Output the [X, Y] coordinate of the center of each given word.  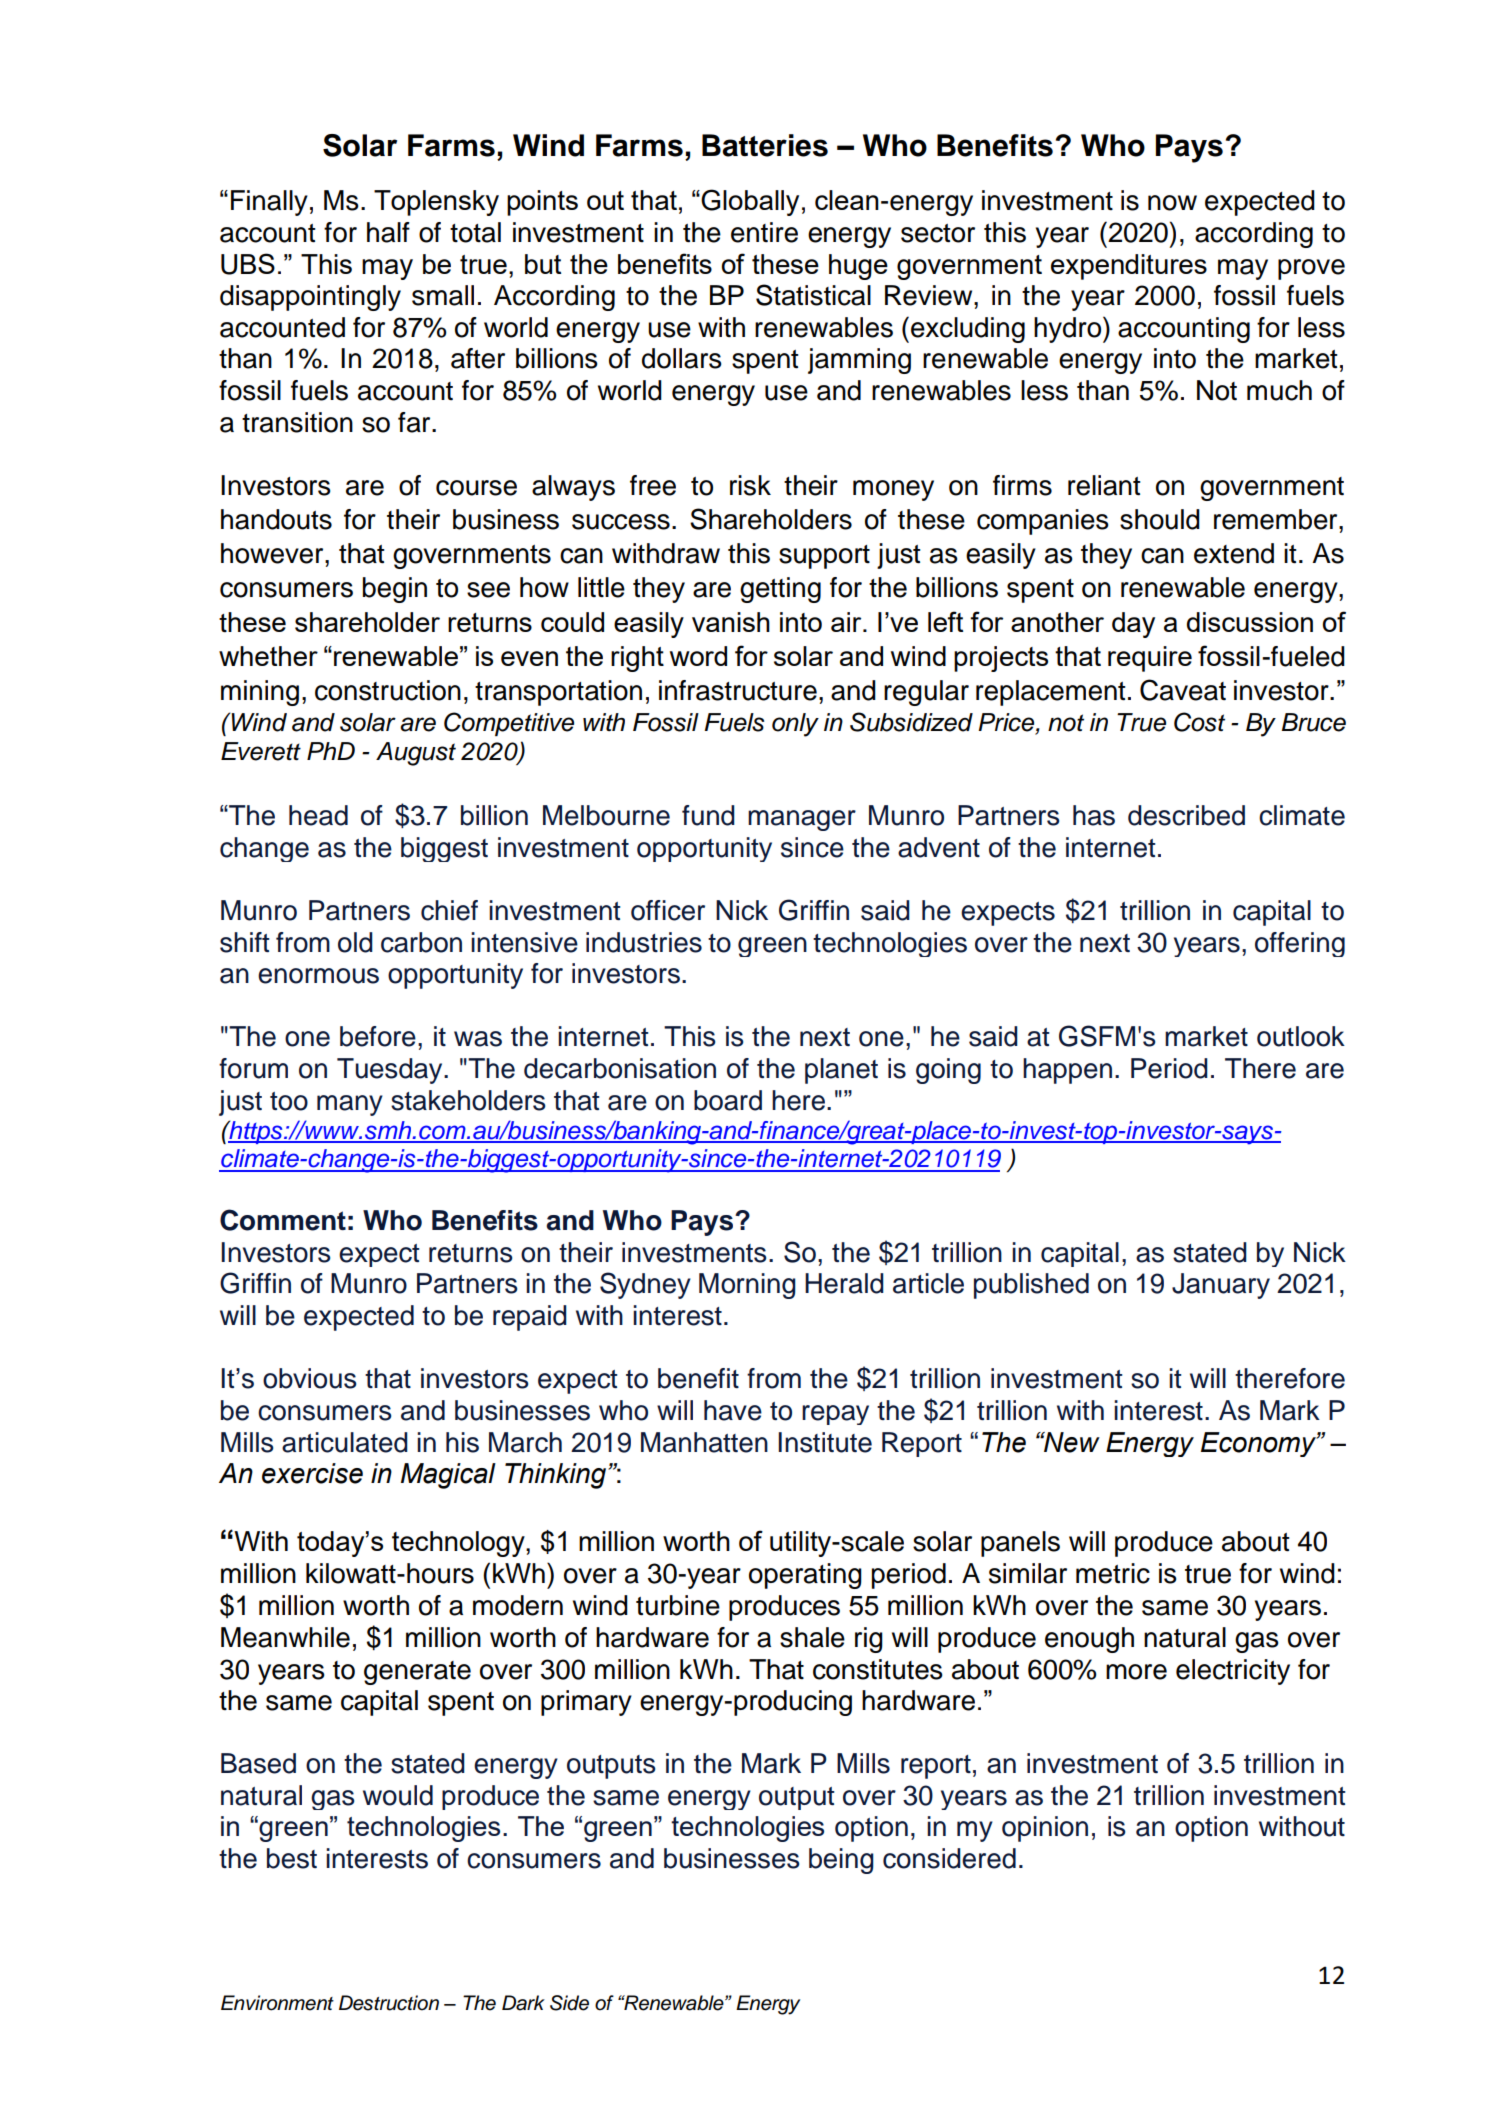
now [1172, 203]
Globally [750, 202]
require [1150, 659]
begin [395, 590]
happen [1067, 1071]
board [728, 1100]
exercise [312, 1473]
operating [805, 1576]
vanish [731, 622]
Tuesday [391, 1071]
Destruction [389, 2003]
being [841, 1861]
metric [1113, 1573]
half [388, 232]
